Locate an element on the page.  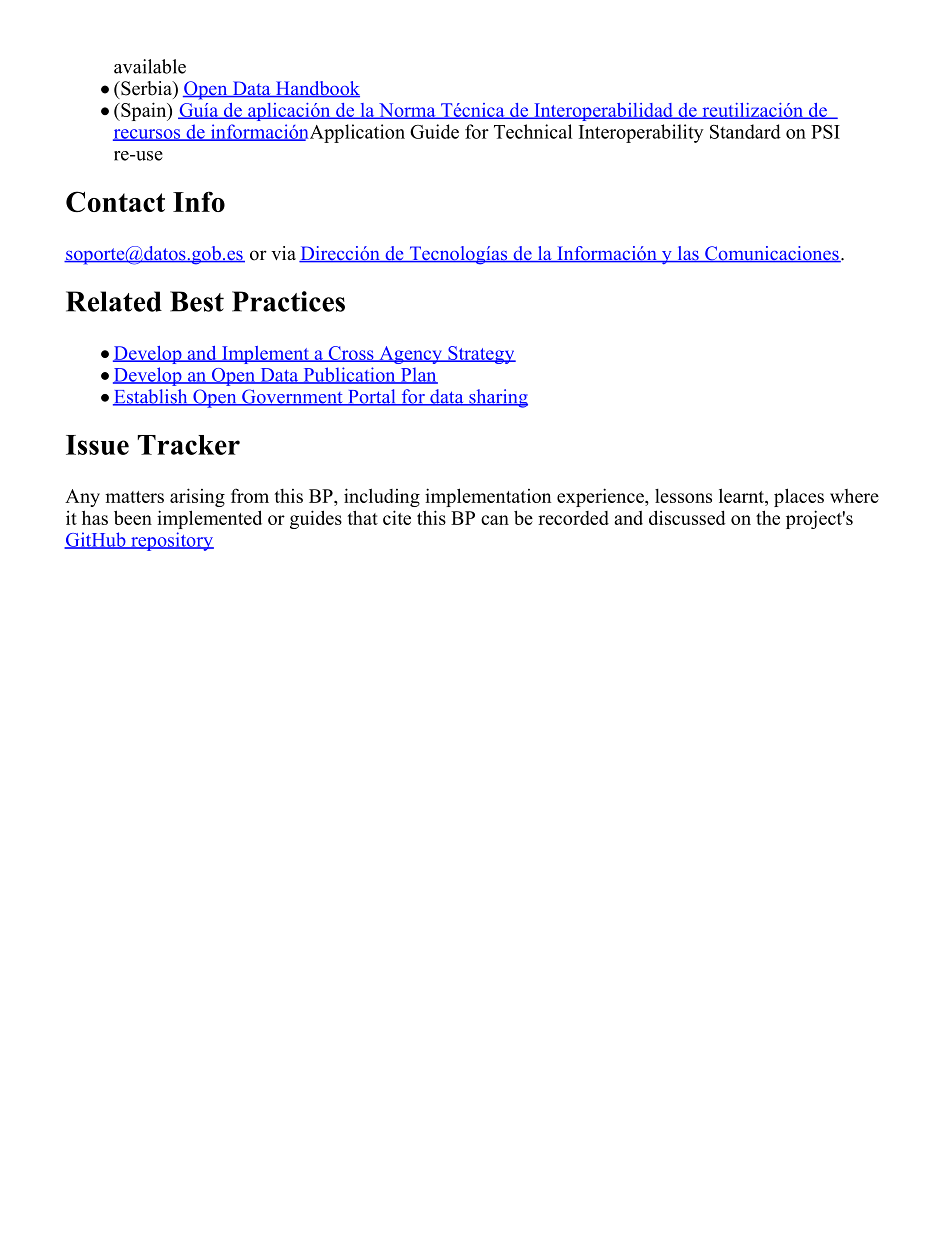
Standard is located at coordinates (745, 131).
